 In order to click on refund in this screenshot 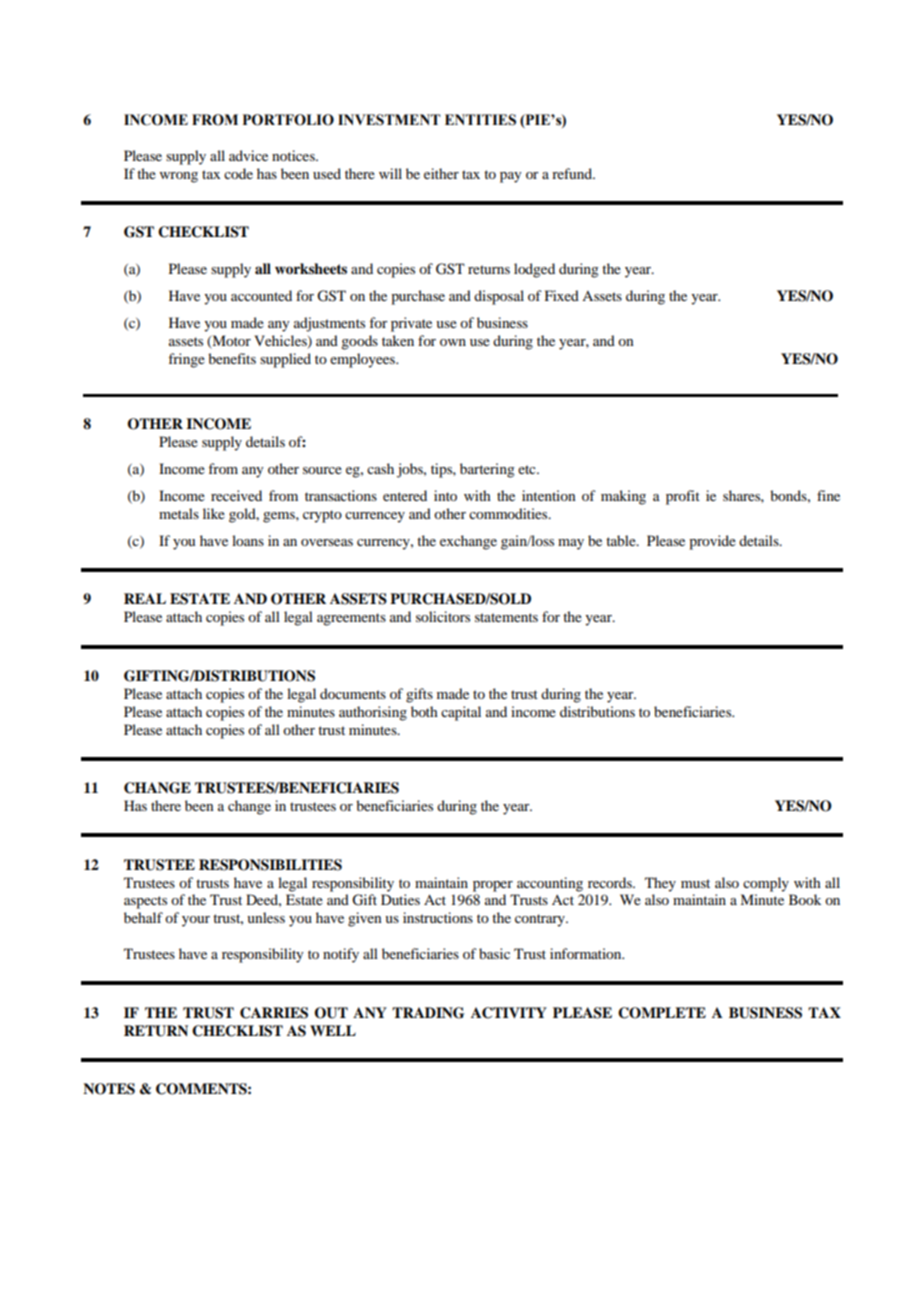, I will do `click(573, 173)`.
